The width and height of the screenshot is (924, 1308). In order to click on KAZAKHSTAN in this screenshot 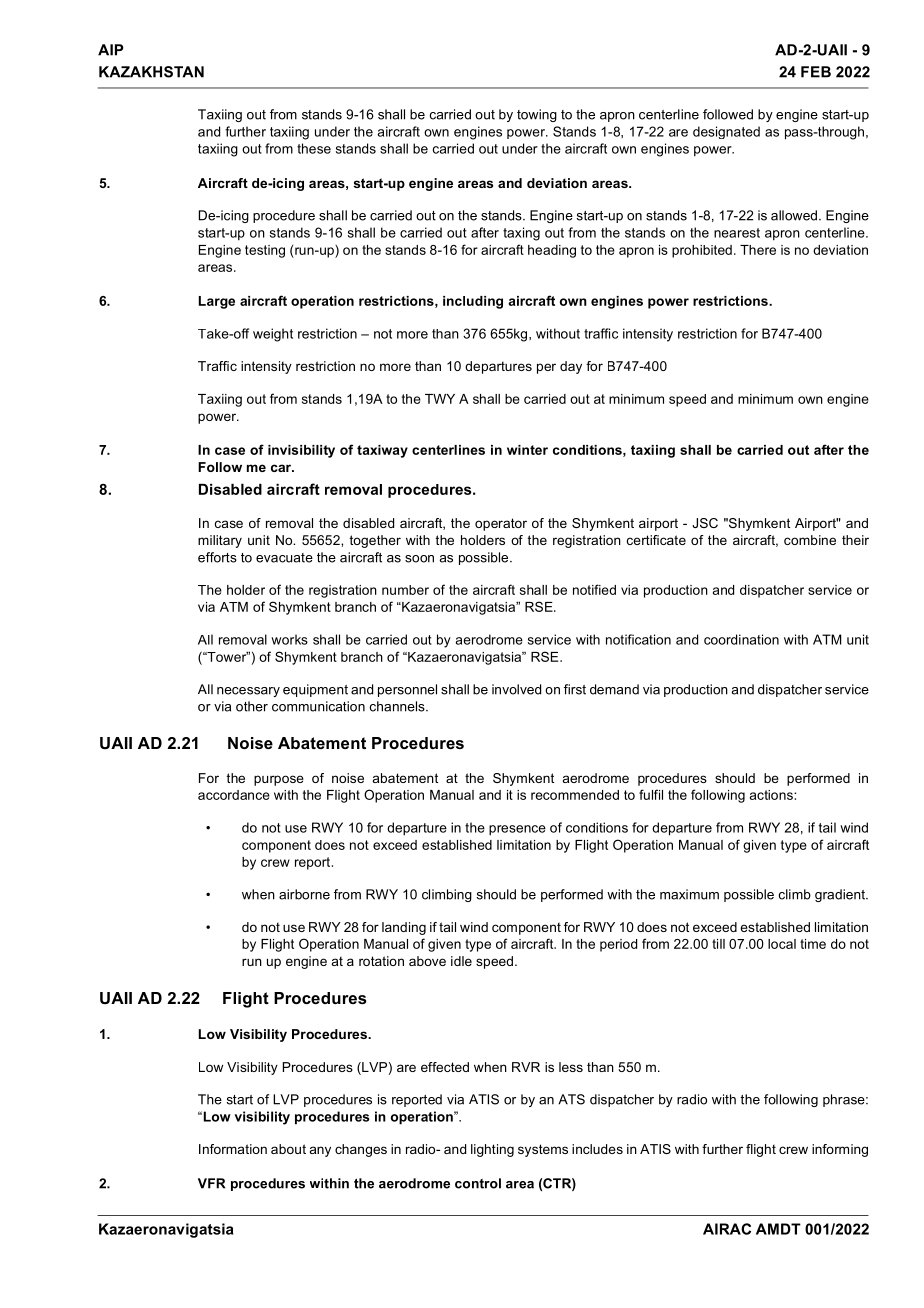, I will do `click(151, 72)`.
